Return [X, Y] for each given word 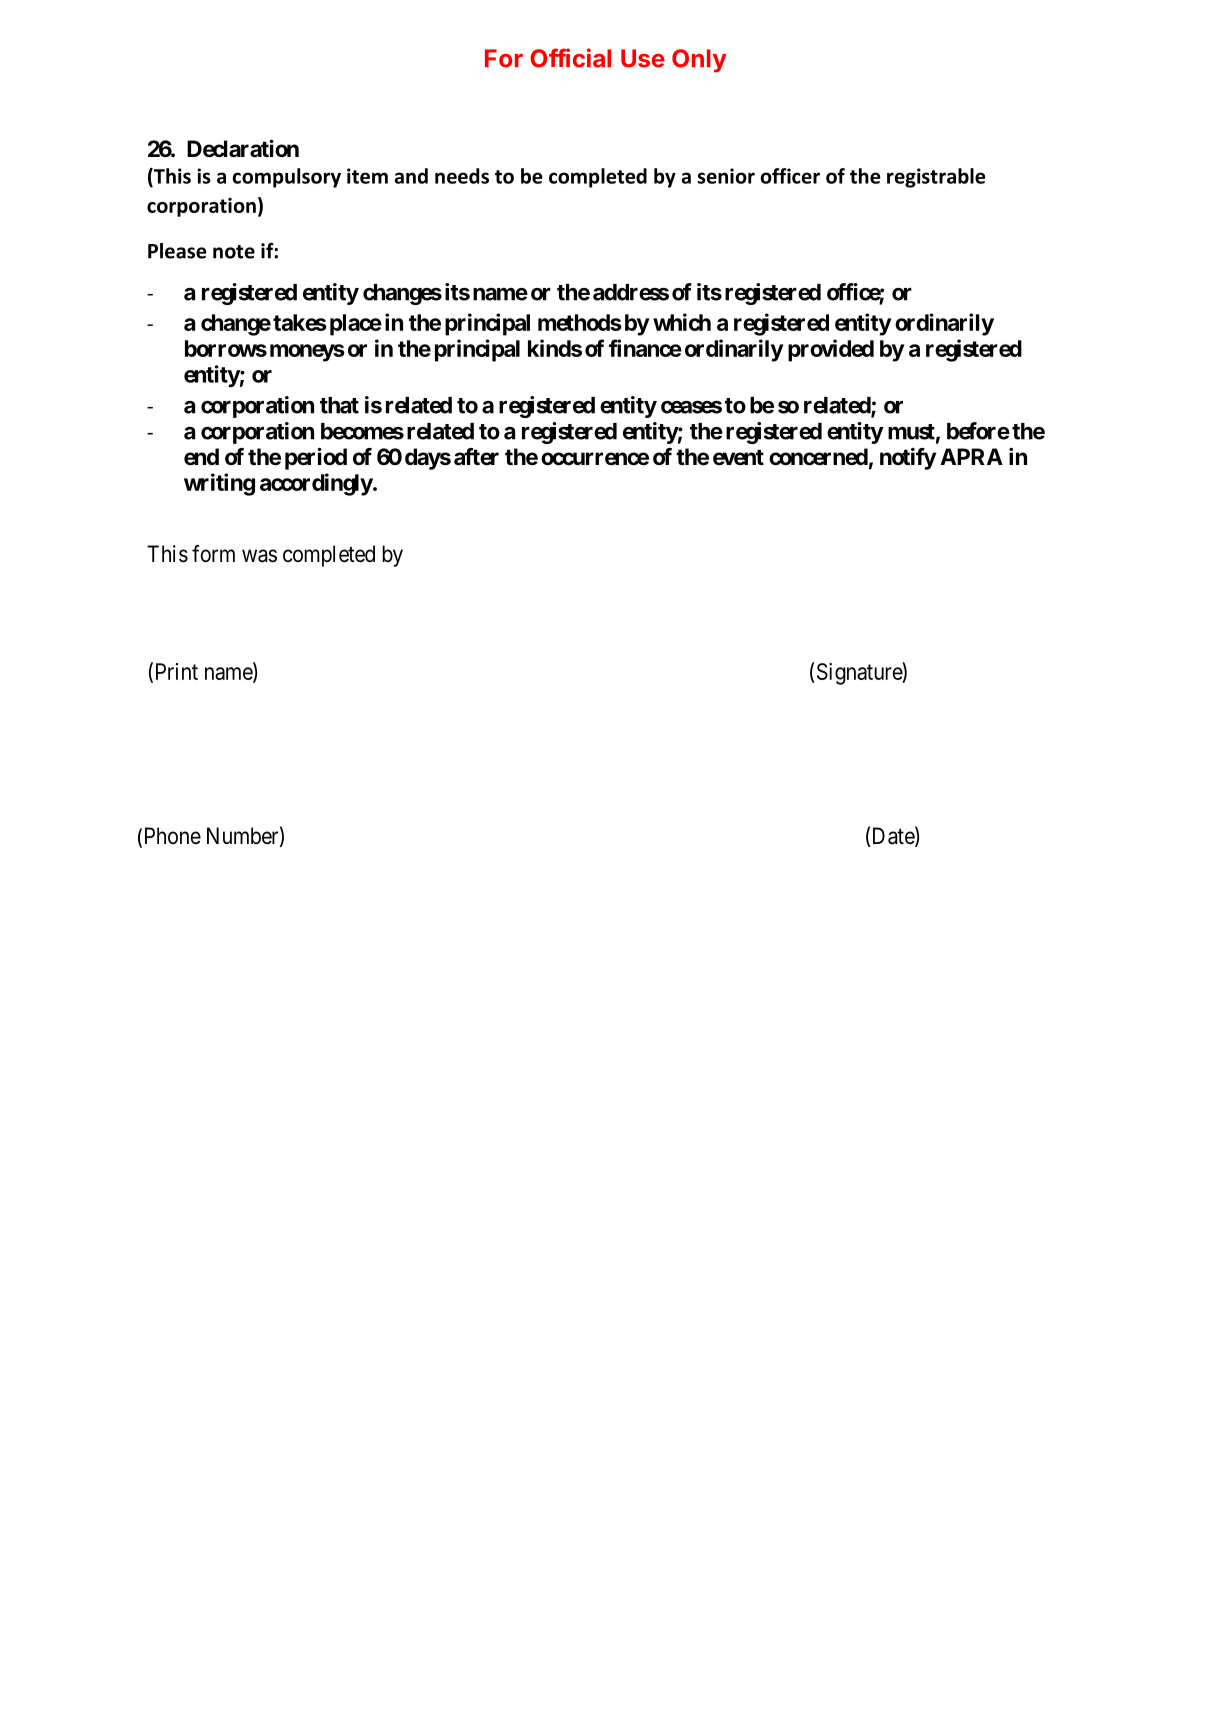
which [682, 322]
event [738, 457]
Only [699, 61]
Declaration [243, 148]
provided [831, 350]
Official [570, 58]
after [476, 457]
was [259, 556]
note [234, 252]
